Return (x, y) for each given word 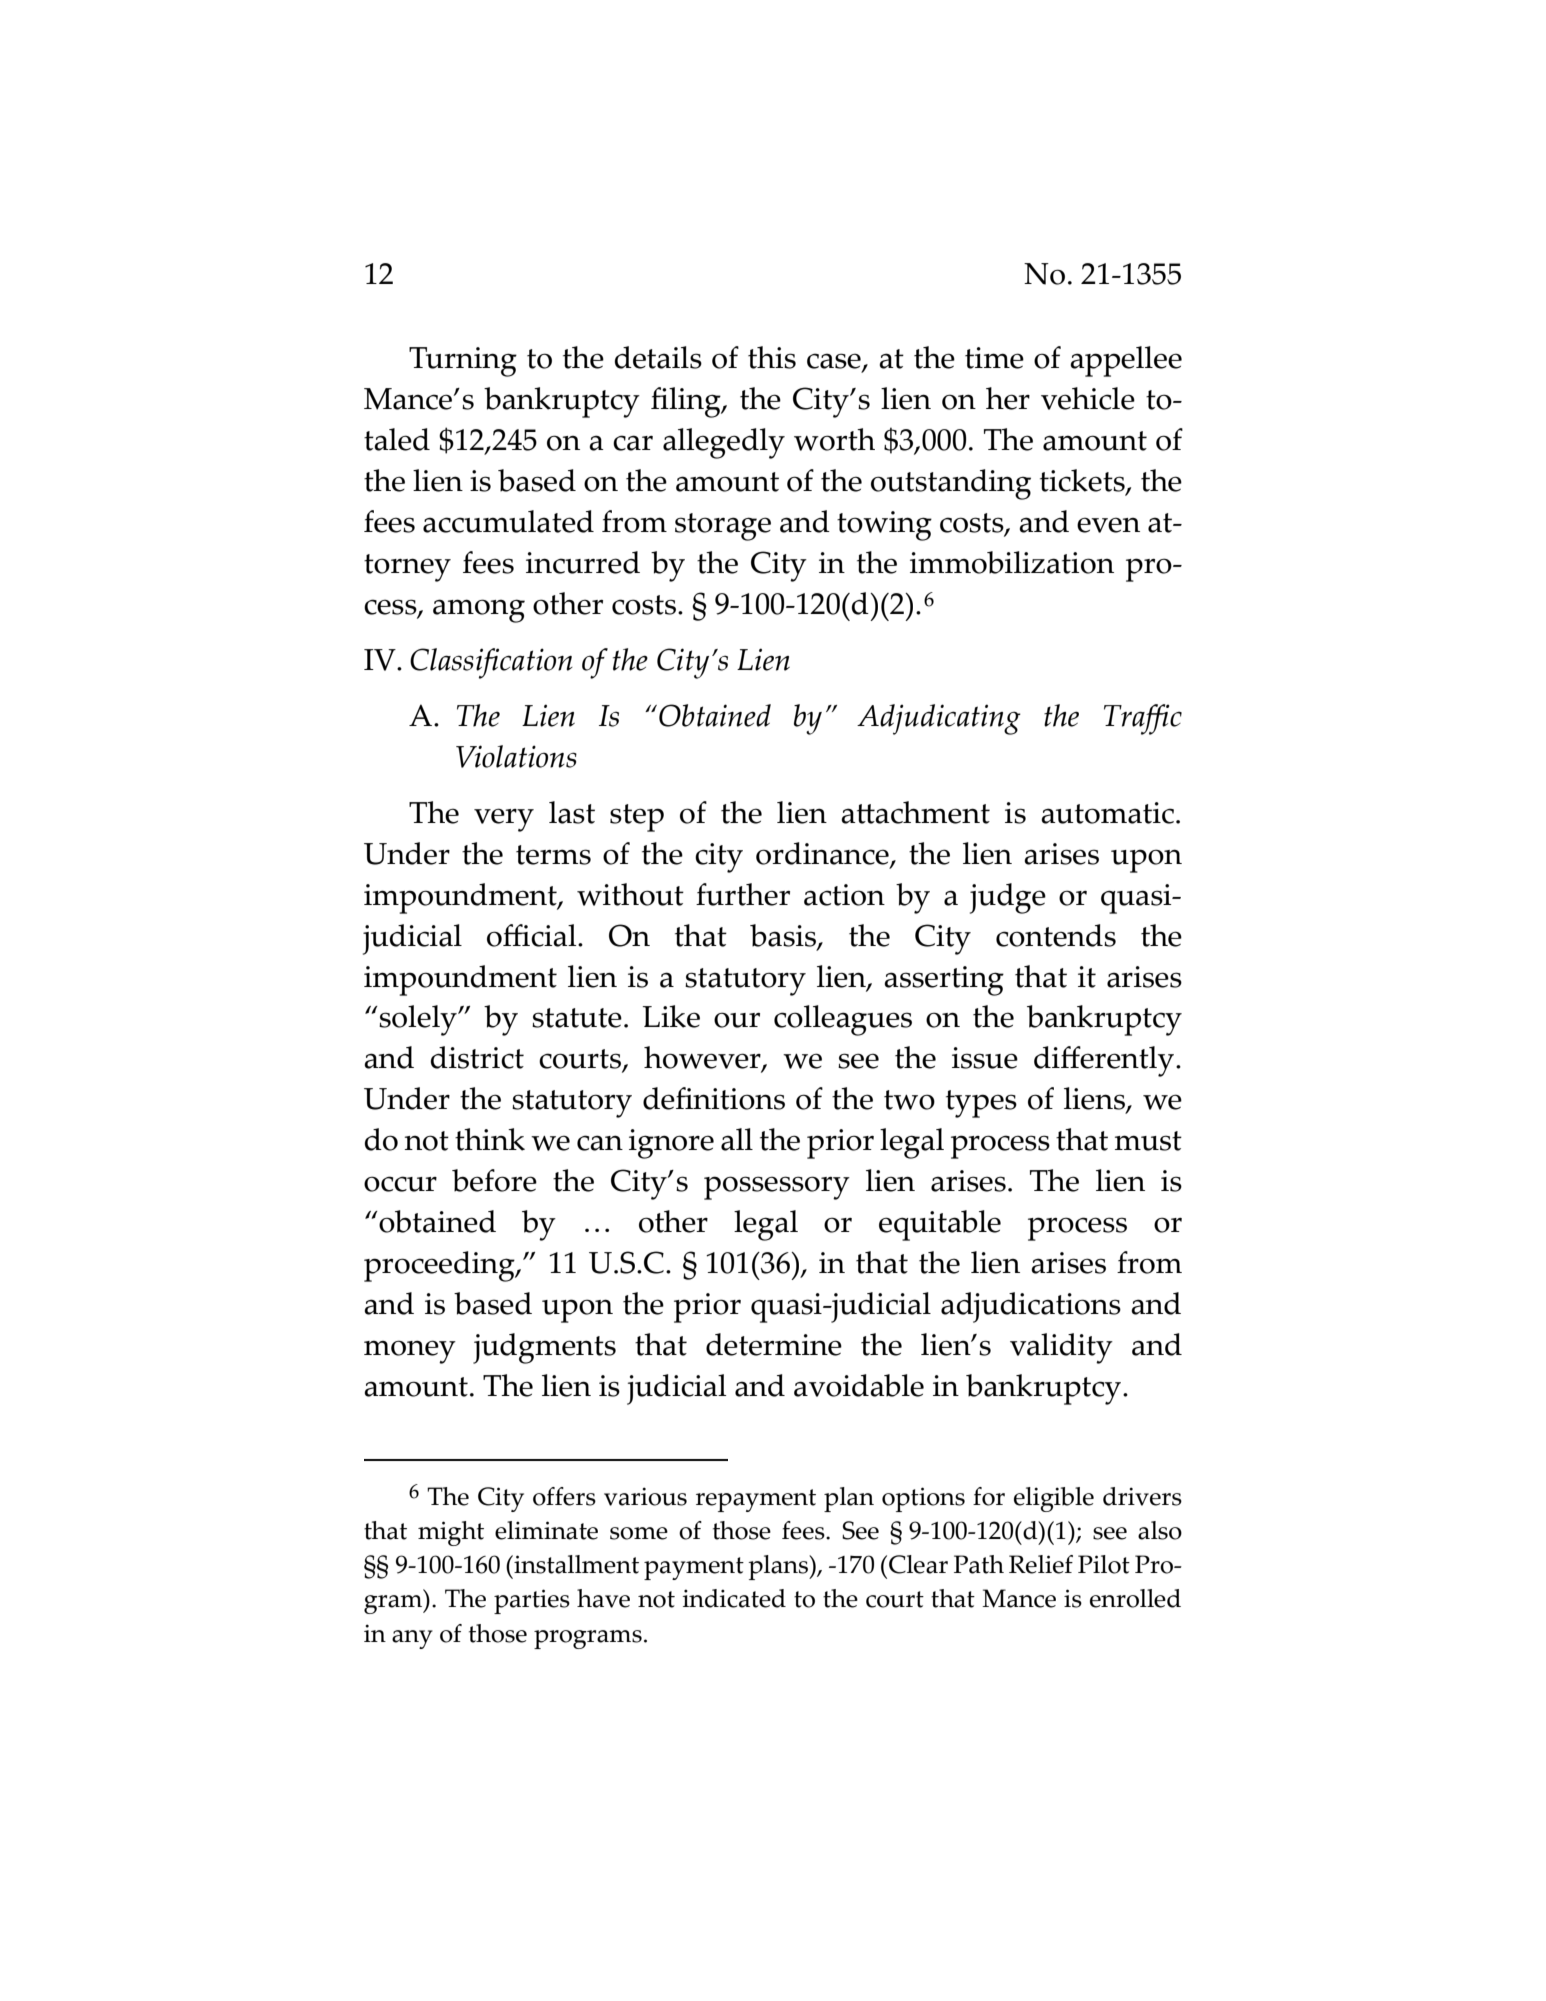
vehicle (1088, 398)
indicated (734, 1598)
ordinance (823, 854)
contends (1056, 935)
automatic (1109, 813)
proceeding (440, 1266)
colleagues (843, 1020)
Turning (463, 362)
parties (532, 1601)
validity (1061, 1348)
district (477, 1057)
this (772, 357)
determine (774, 1344)
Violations (516, 756)
